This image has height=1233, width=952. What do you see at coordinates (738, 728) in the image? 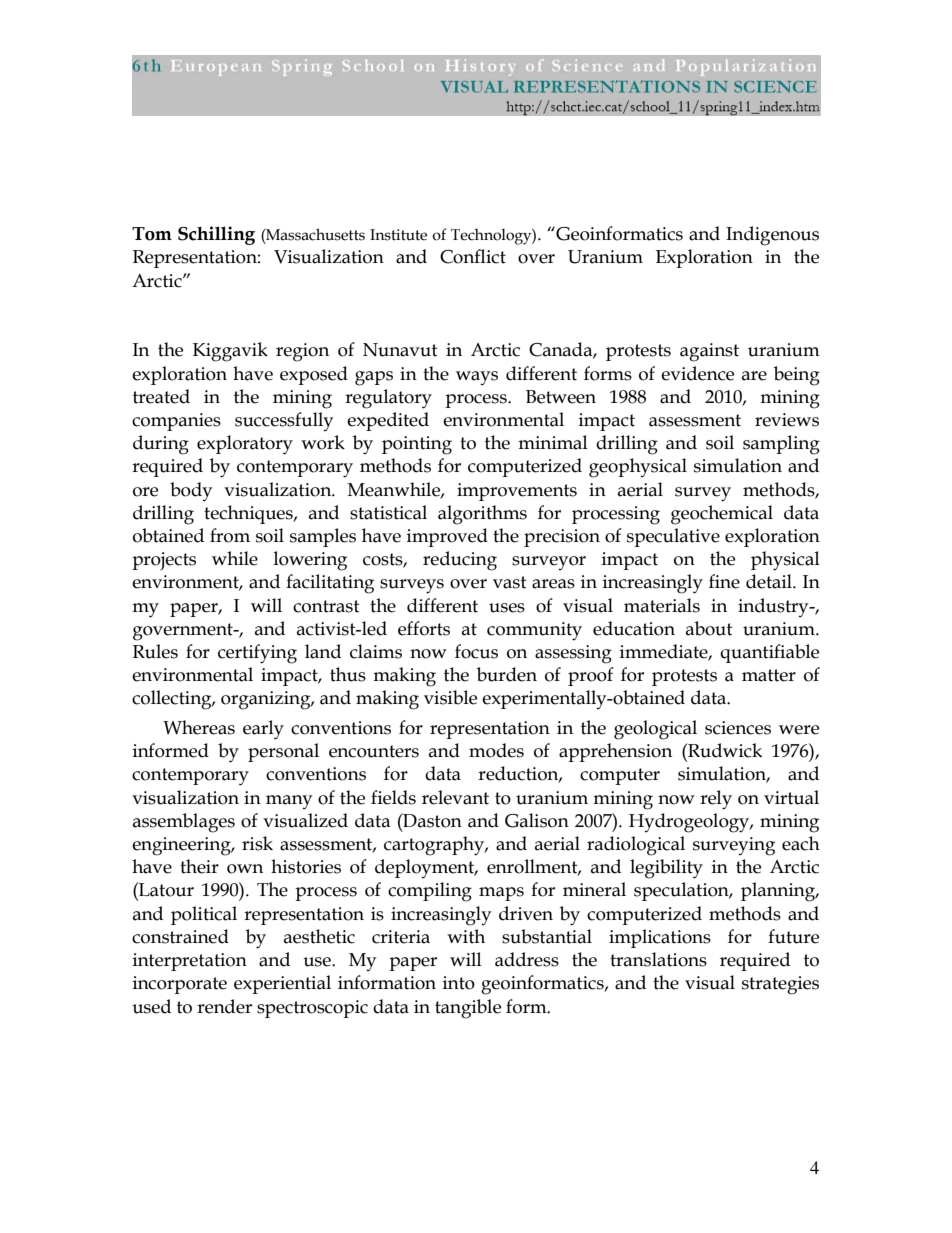
I see `sciences` at bounding box center [738, 728].
